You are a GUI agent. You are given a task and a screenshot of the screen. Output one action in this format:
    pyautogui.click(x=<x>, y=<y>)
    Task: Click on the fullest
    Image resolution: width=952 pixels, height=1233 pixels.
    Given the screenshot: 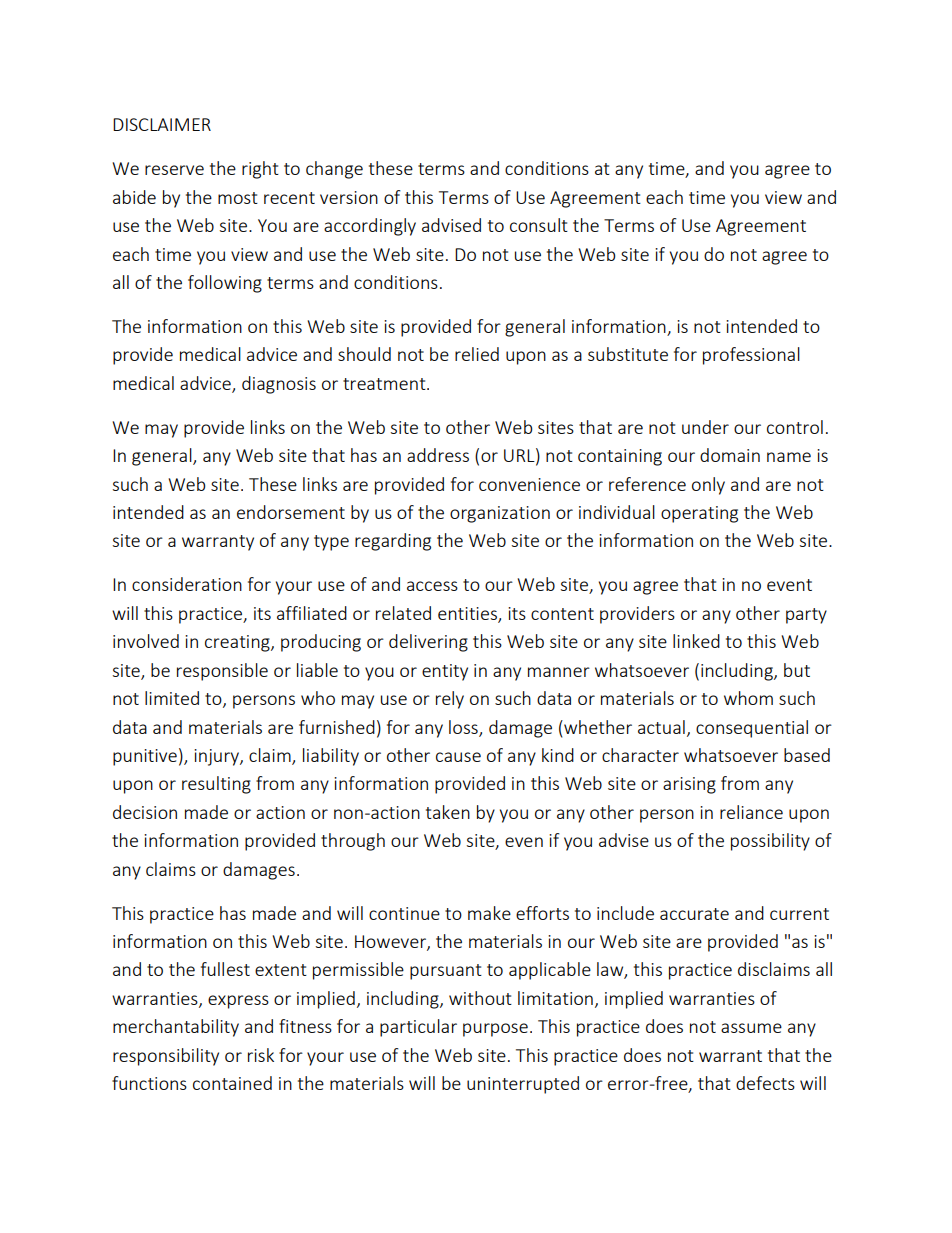 What is the action you would take?
    pyautogui.click(x=225, y=969)
